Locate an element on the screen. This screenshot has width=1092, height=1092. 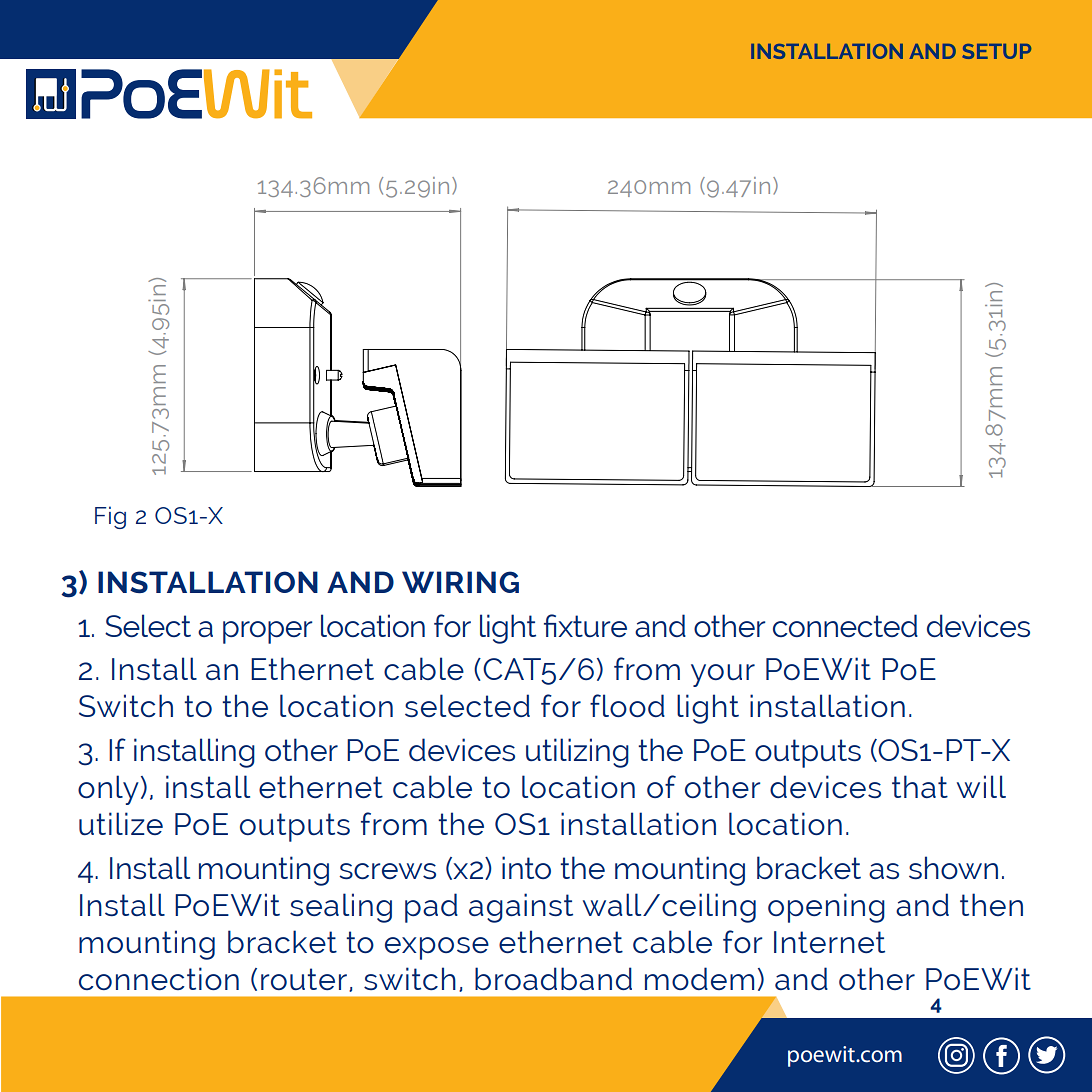
proper is located at coordinates (268, 632).
